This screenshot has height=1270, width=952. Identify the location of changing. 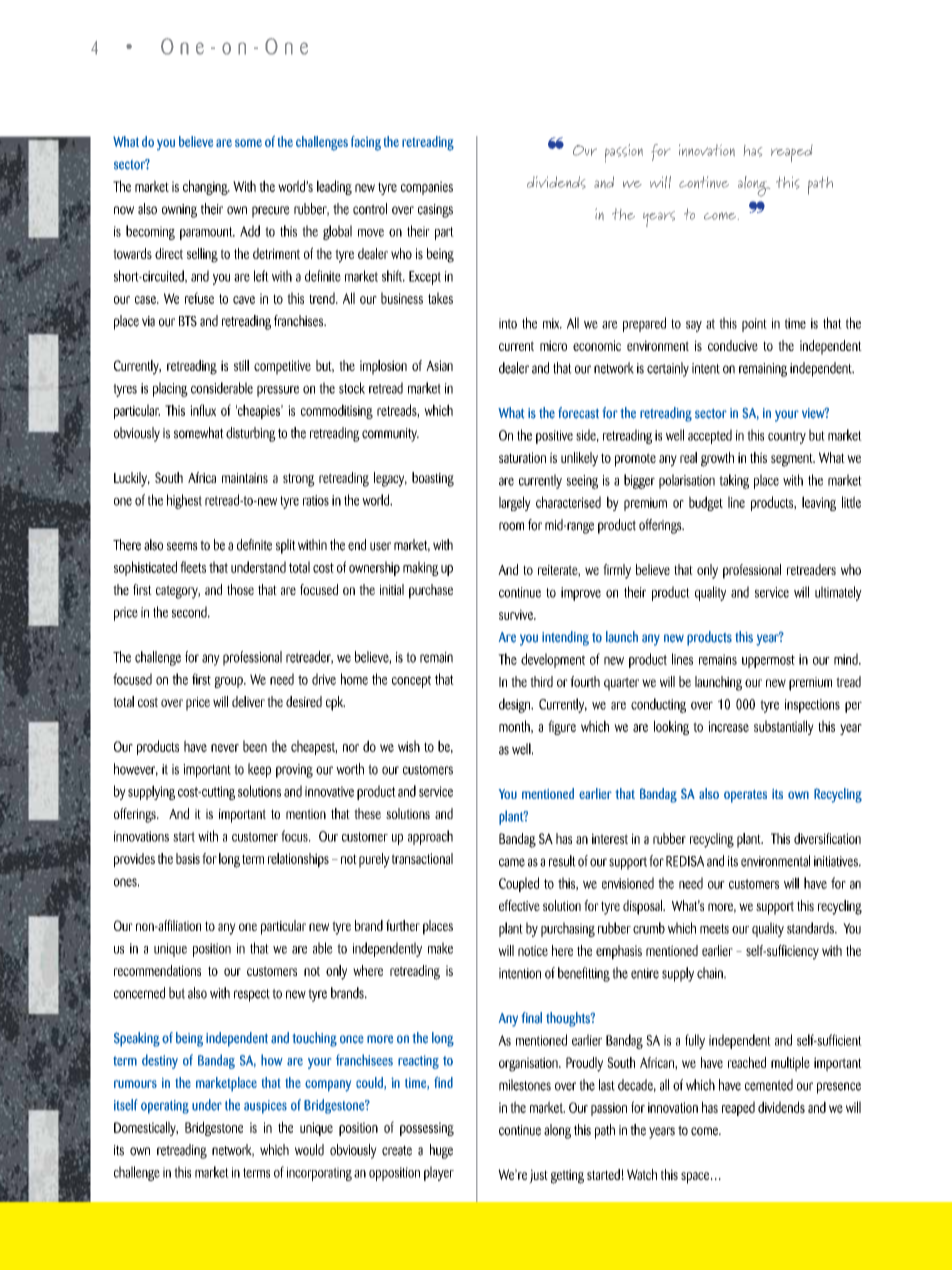
(206, 187).
